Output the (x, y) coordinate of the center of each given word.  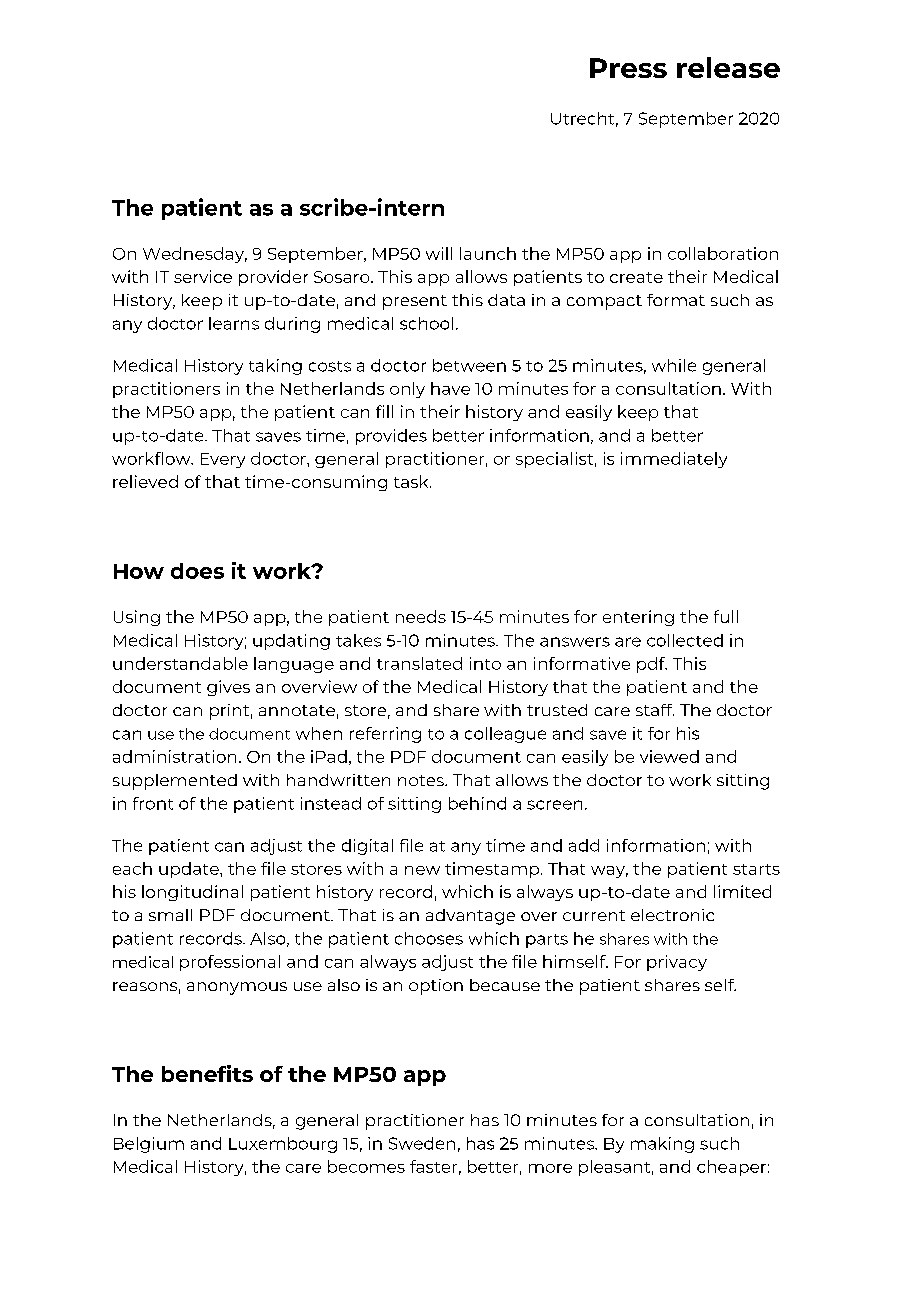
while (674, 365)
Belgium (149, 1145)
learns (234, 323)
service (203, 276)
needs (421, 616)
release (728, 67)
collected (685, 640)
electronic (672, 915)
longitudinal (192, 893)
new (422, 870)
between (469, 365)
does (197, 571)
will (439, 253)
